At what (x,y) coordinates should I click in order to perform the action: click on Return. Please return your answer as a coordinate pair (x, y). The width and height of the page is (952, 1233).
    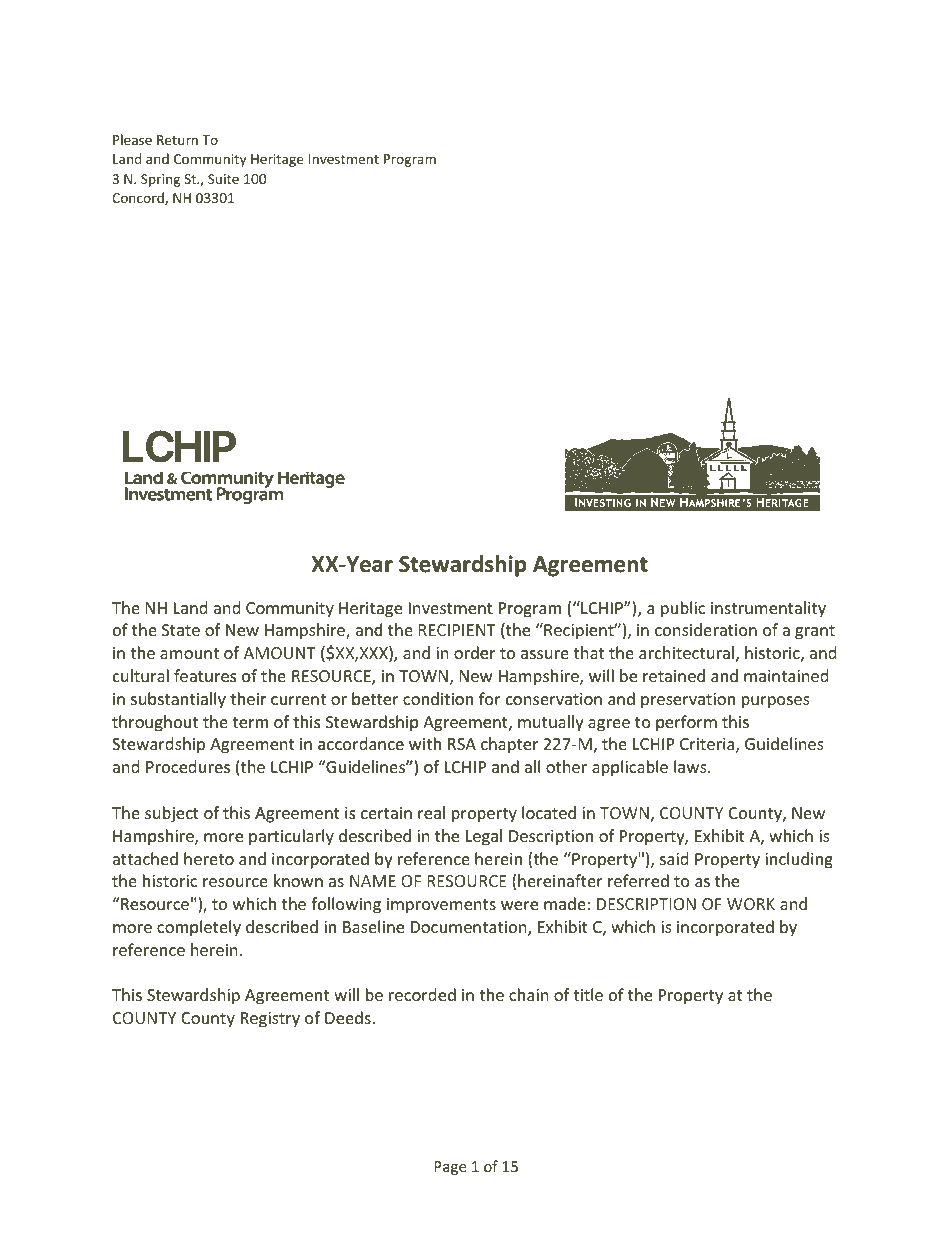
    Looking at the image, I should click on (177, 140).
